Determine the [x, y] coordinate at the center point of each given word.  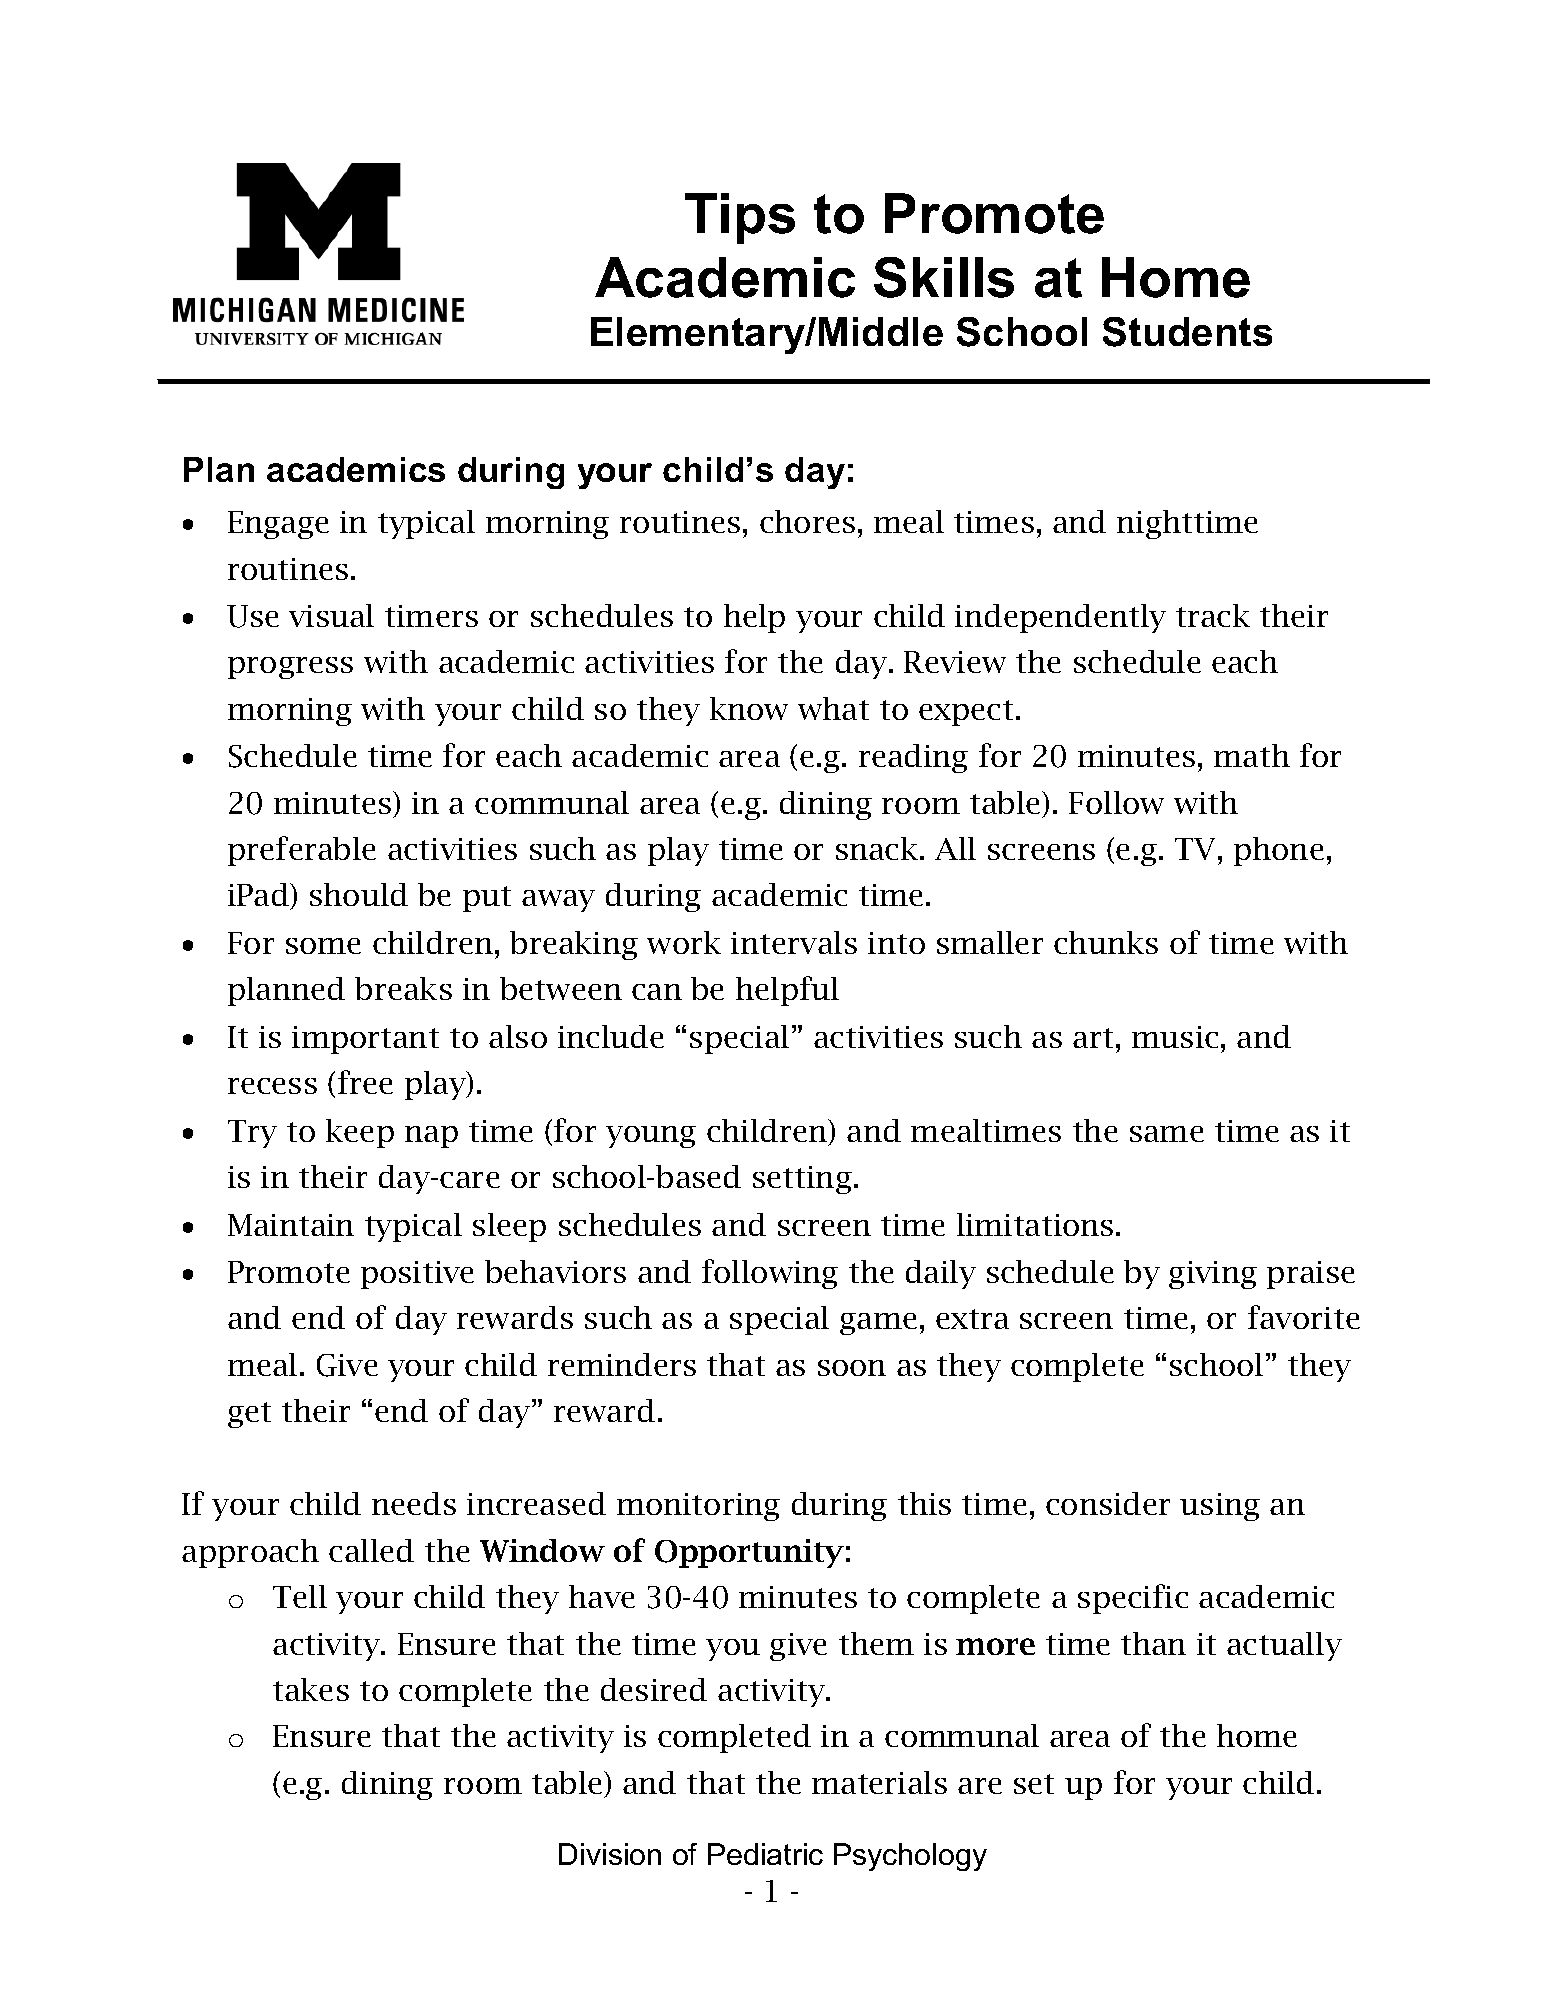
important [365, 1040]
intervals [794, 942]
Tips [740, 218]
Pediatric [765, 1854]
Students [1187, 332]
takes [311, 1689]
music [1175, 1037]
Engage [278, 525]
